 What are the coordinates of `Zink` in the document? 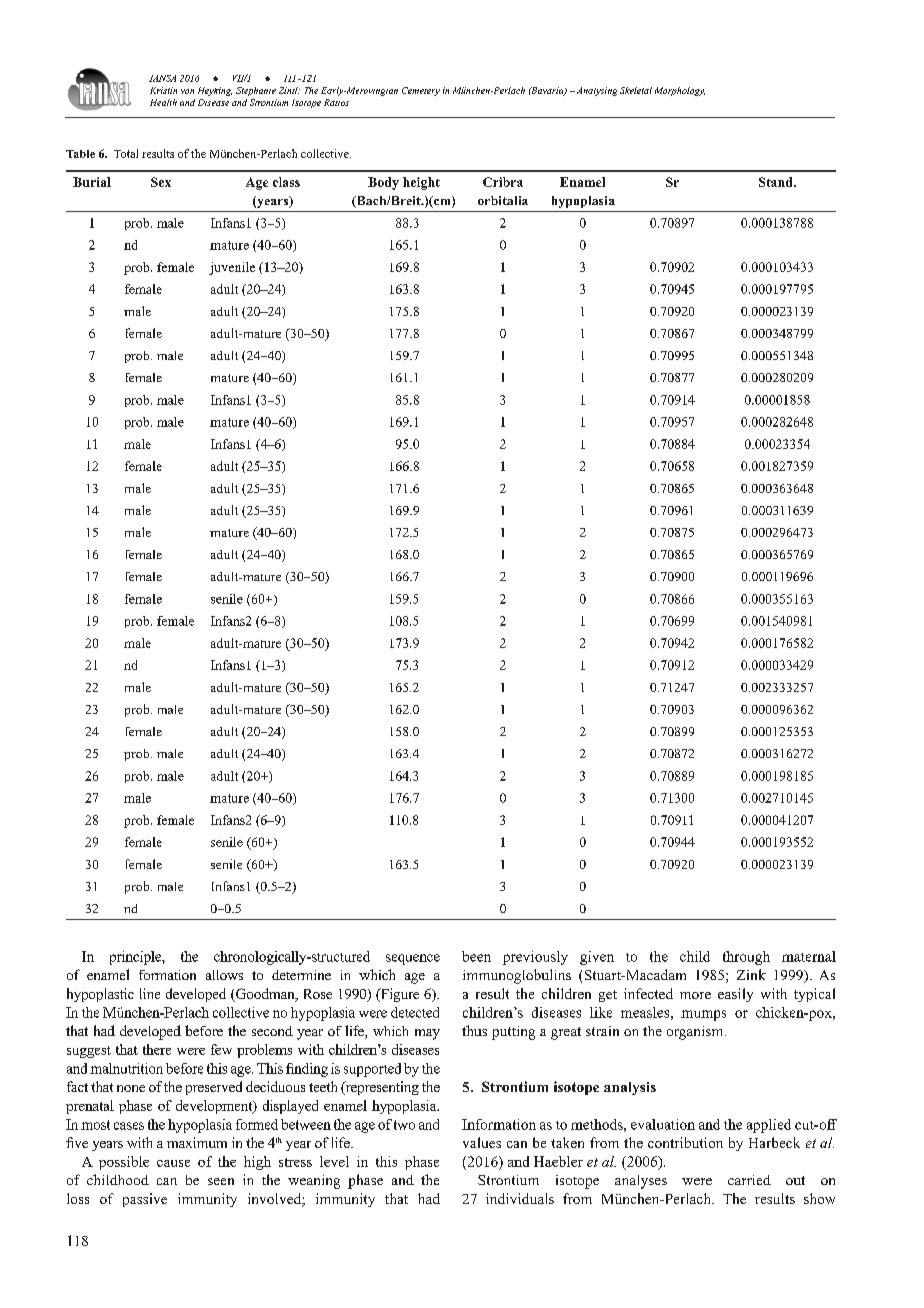 It's located at (751, 974).
